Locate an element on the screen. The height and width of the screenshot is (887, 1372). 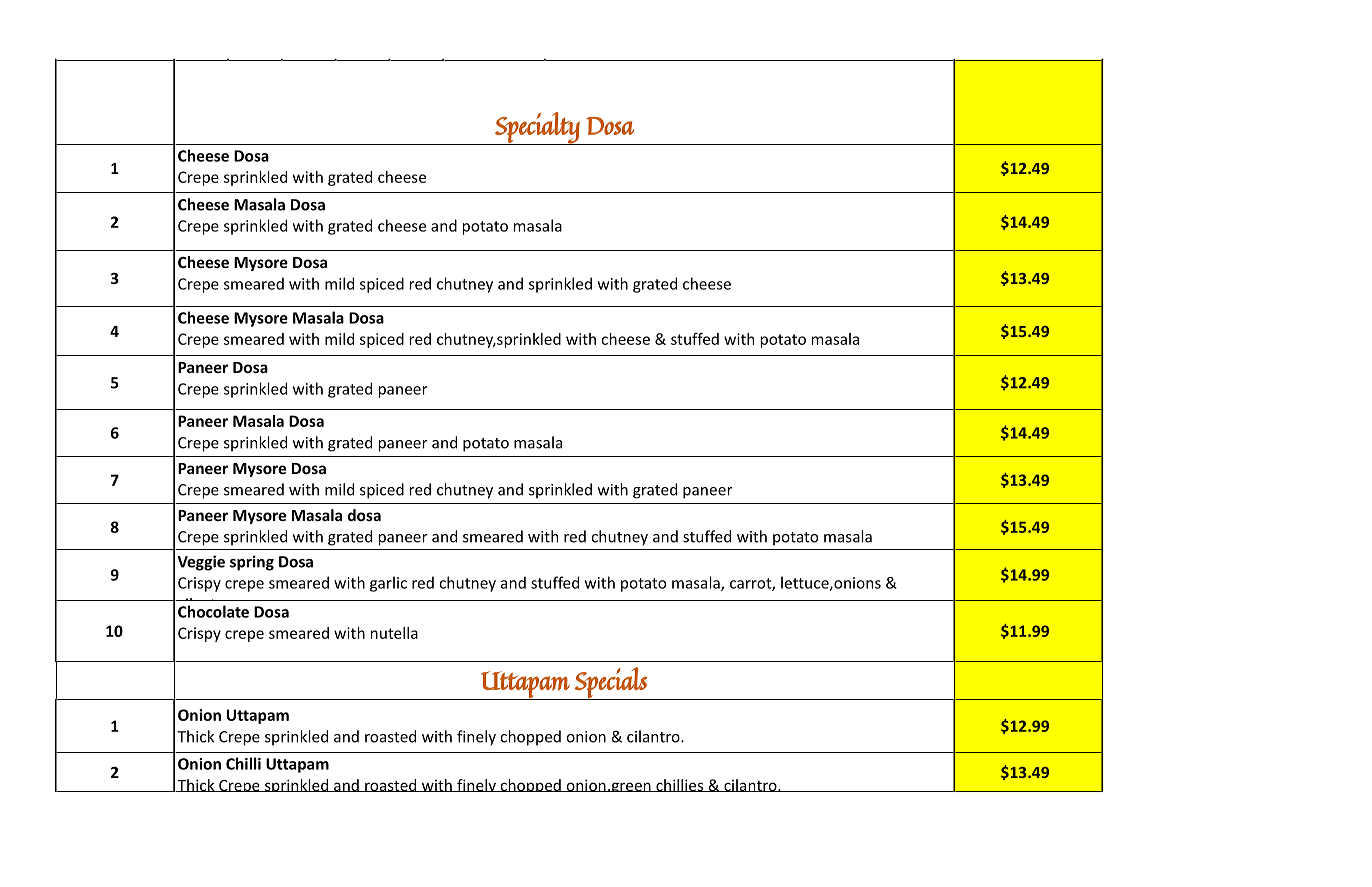
Chocolate is located at coordinates (213, 611).
